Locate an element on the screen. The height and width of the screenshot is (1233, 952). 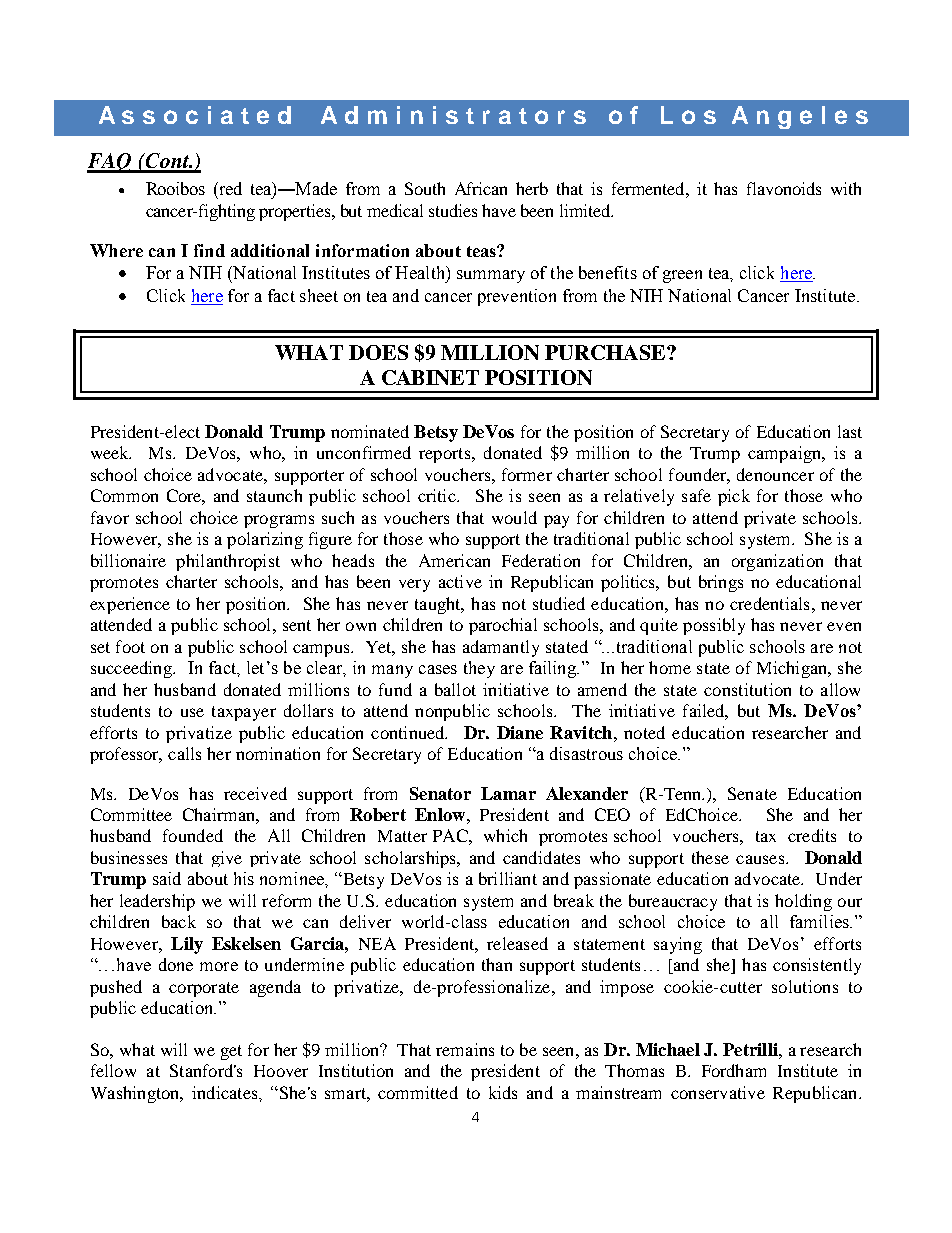
last is located at coordinates (850, 431).
